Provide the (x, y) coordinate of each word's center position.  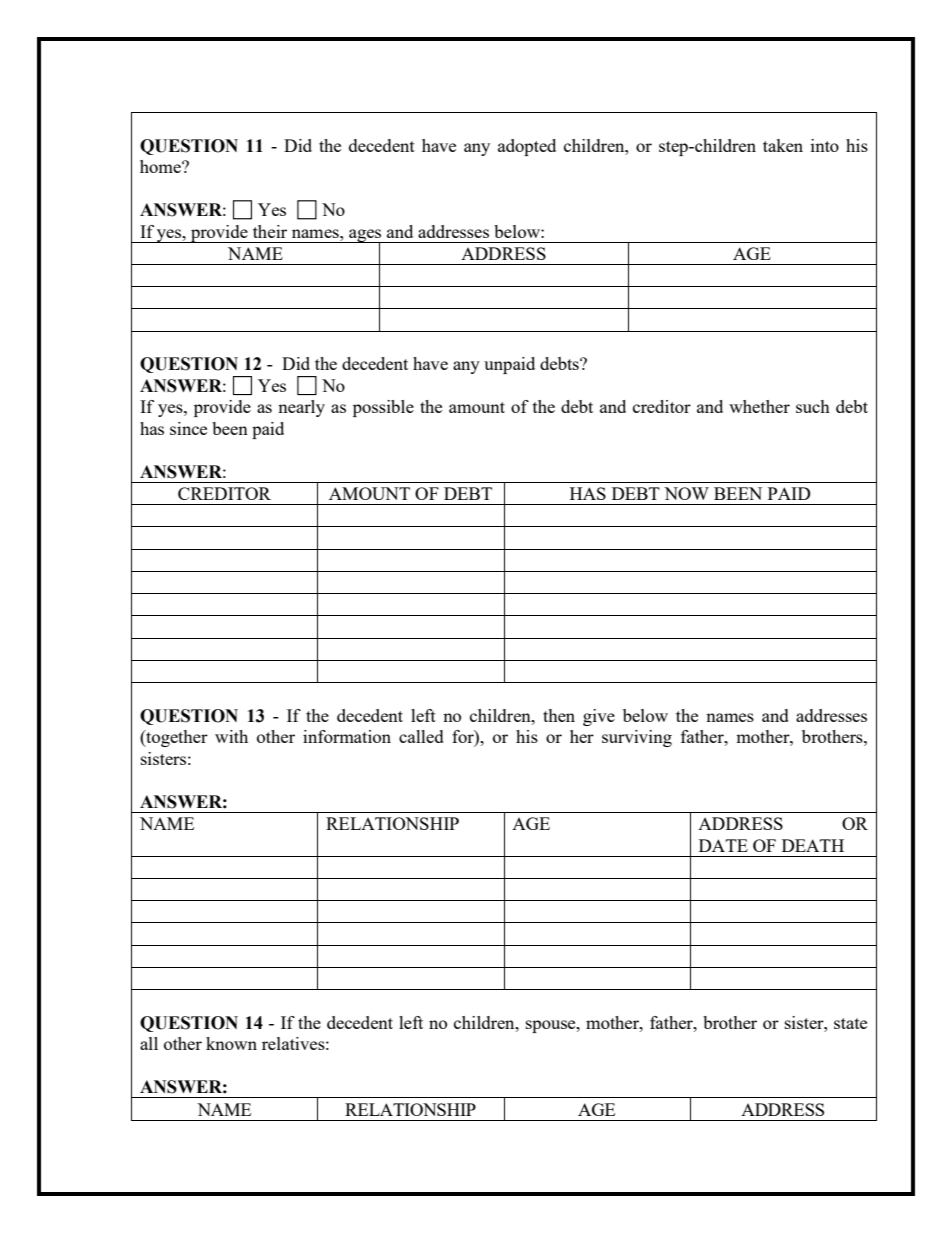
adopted (527, 147)
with (231, 736)
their (270, 231)
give (599, 717)
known (231, 1043)
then (559, 715)
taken (783, 145)
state (850, 1023)
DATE (723, 845)
